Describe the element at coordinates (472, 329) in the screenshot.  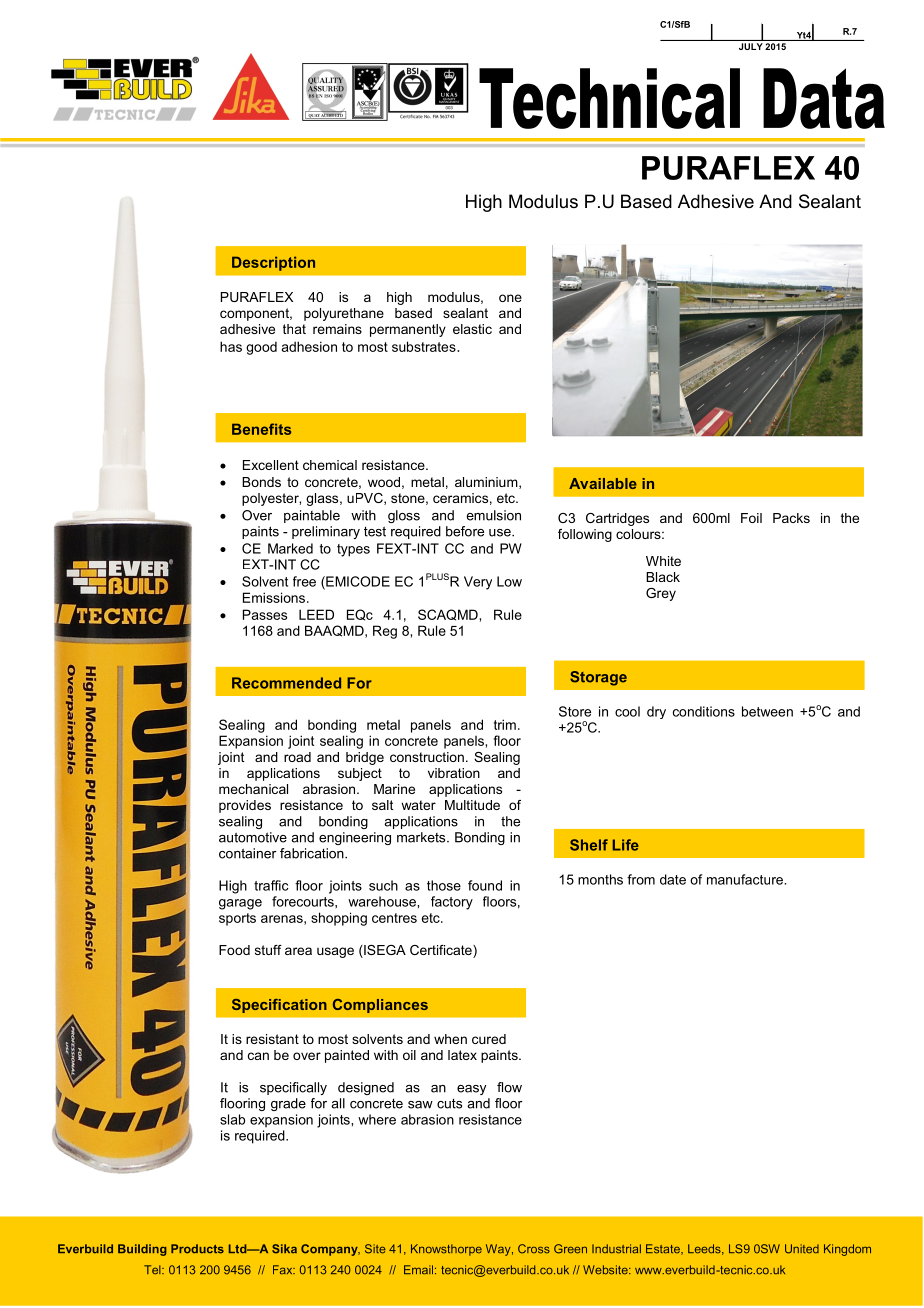
I see `elastic` at that location.
